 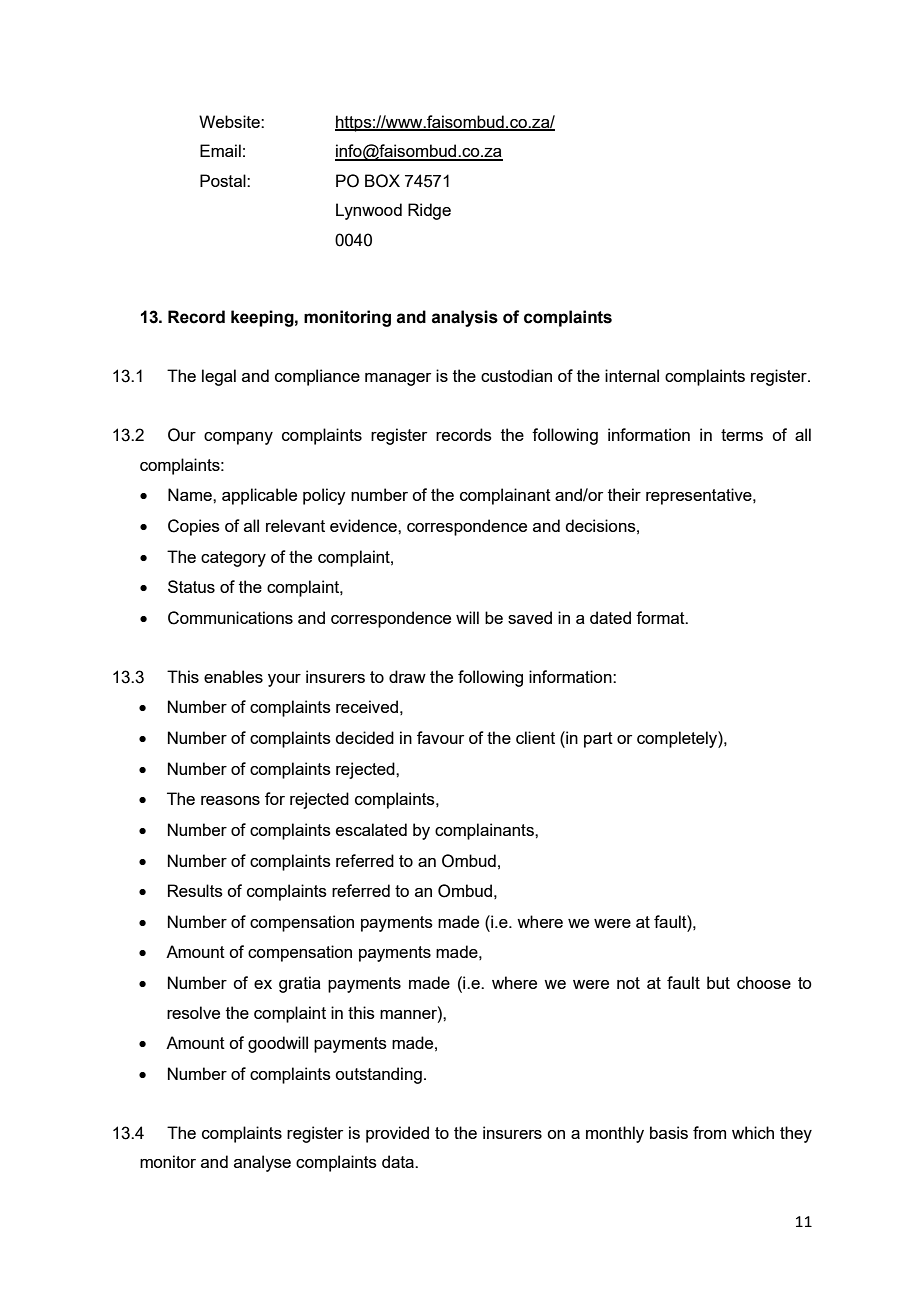 What do you see at coordinates (632, 375) in the page?
I see `internal` at bounding box center [632, 375].
